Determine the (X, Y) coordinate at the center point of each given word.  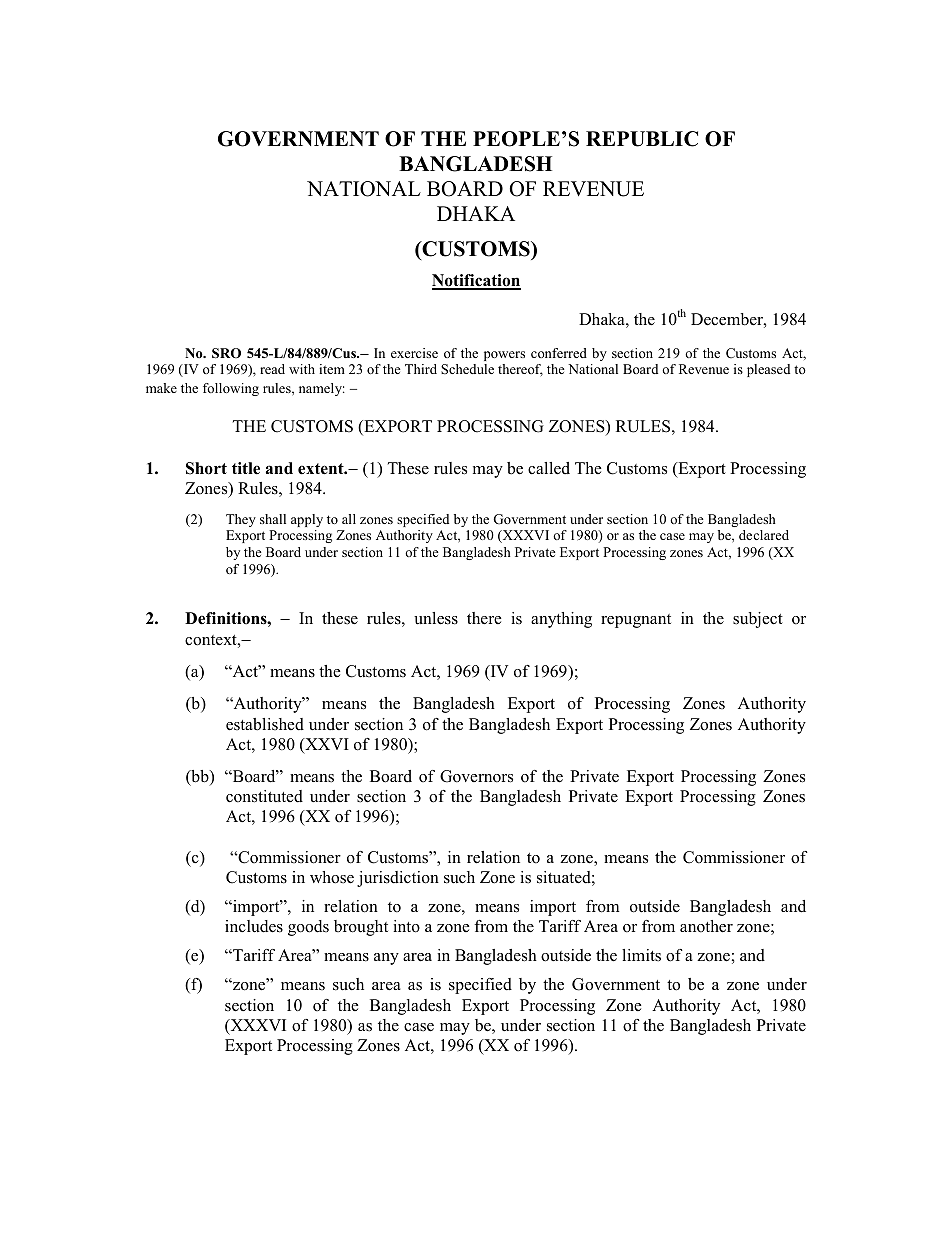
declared (764, 535)
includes (254, 926)
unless (436, 618)
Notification (476, 281)
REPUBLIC (642, 139)
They (241, 520)
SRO (226, 353)
